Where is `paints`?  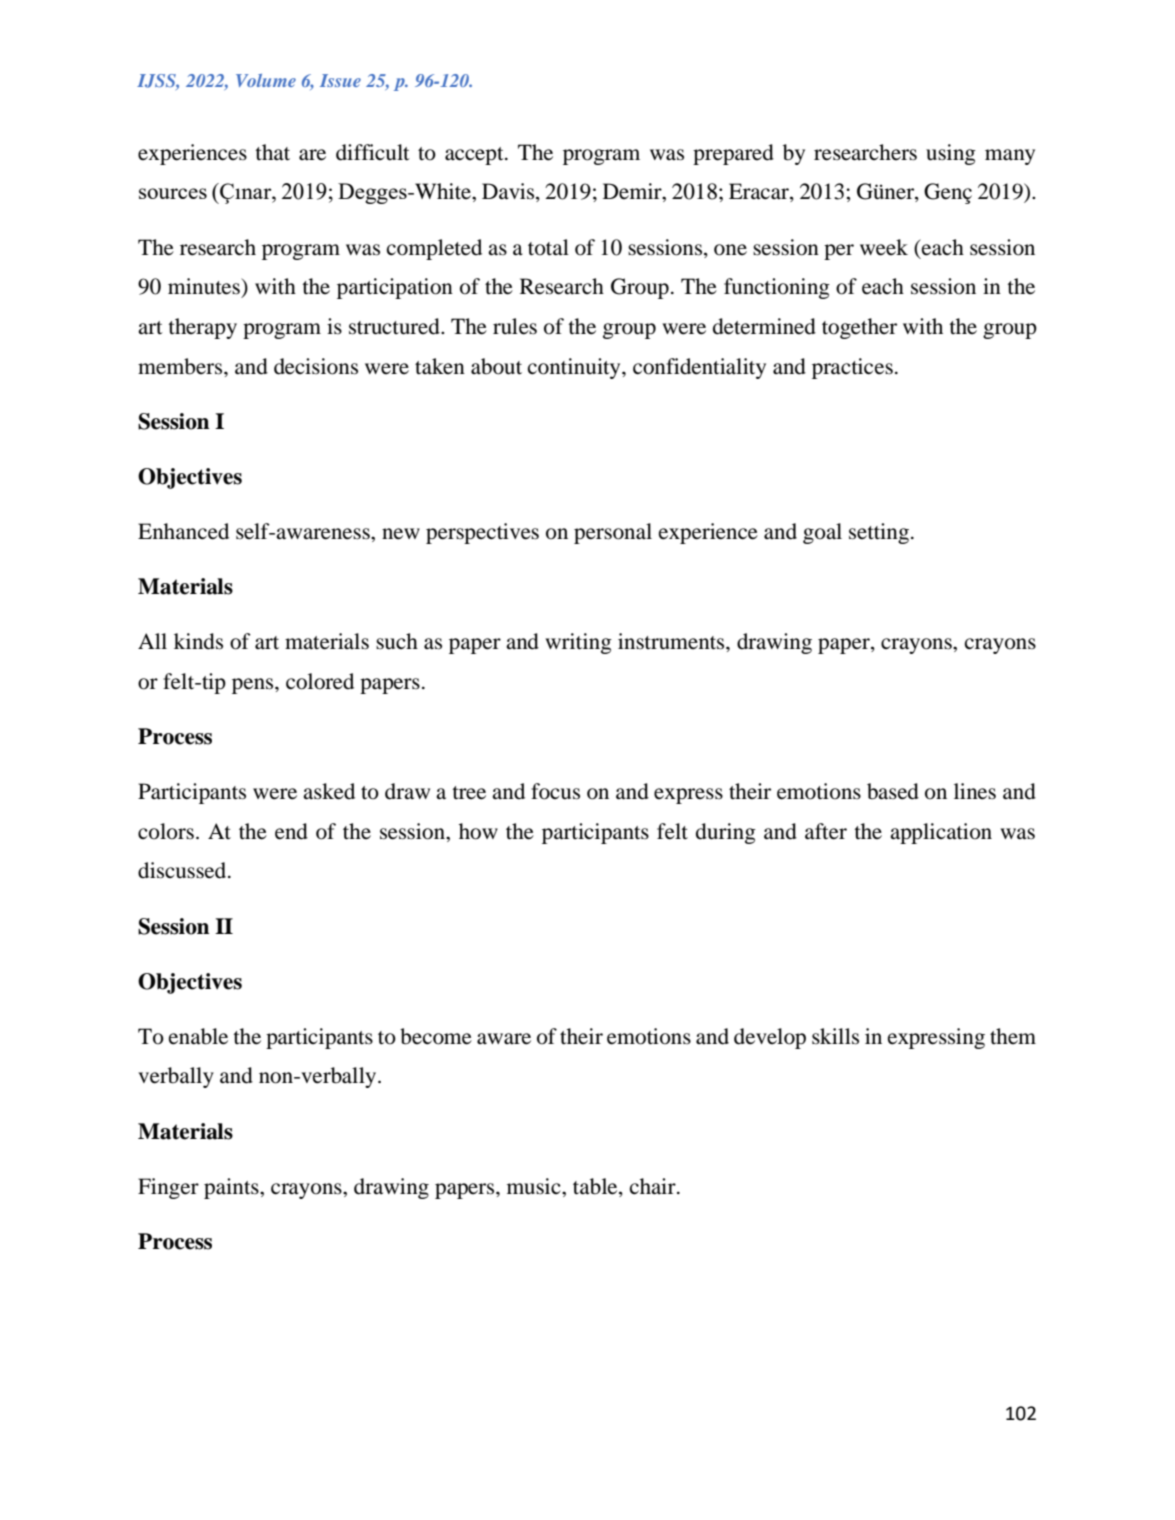 paints is located at coordinates (232, 1188).
